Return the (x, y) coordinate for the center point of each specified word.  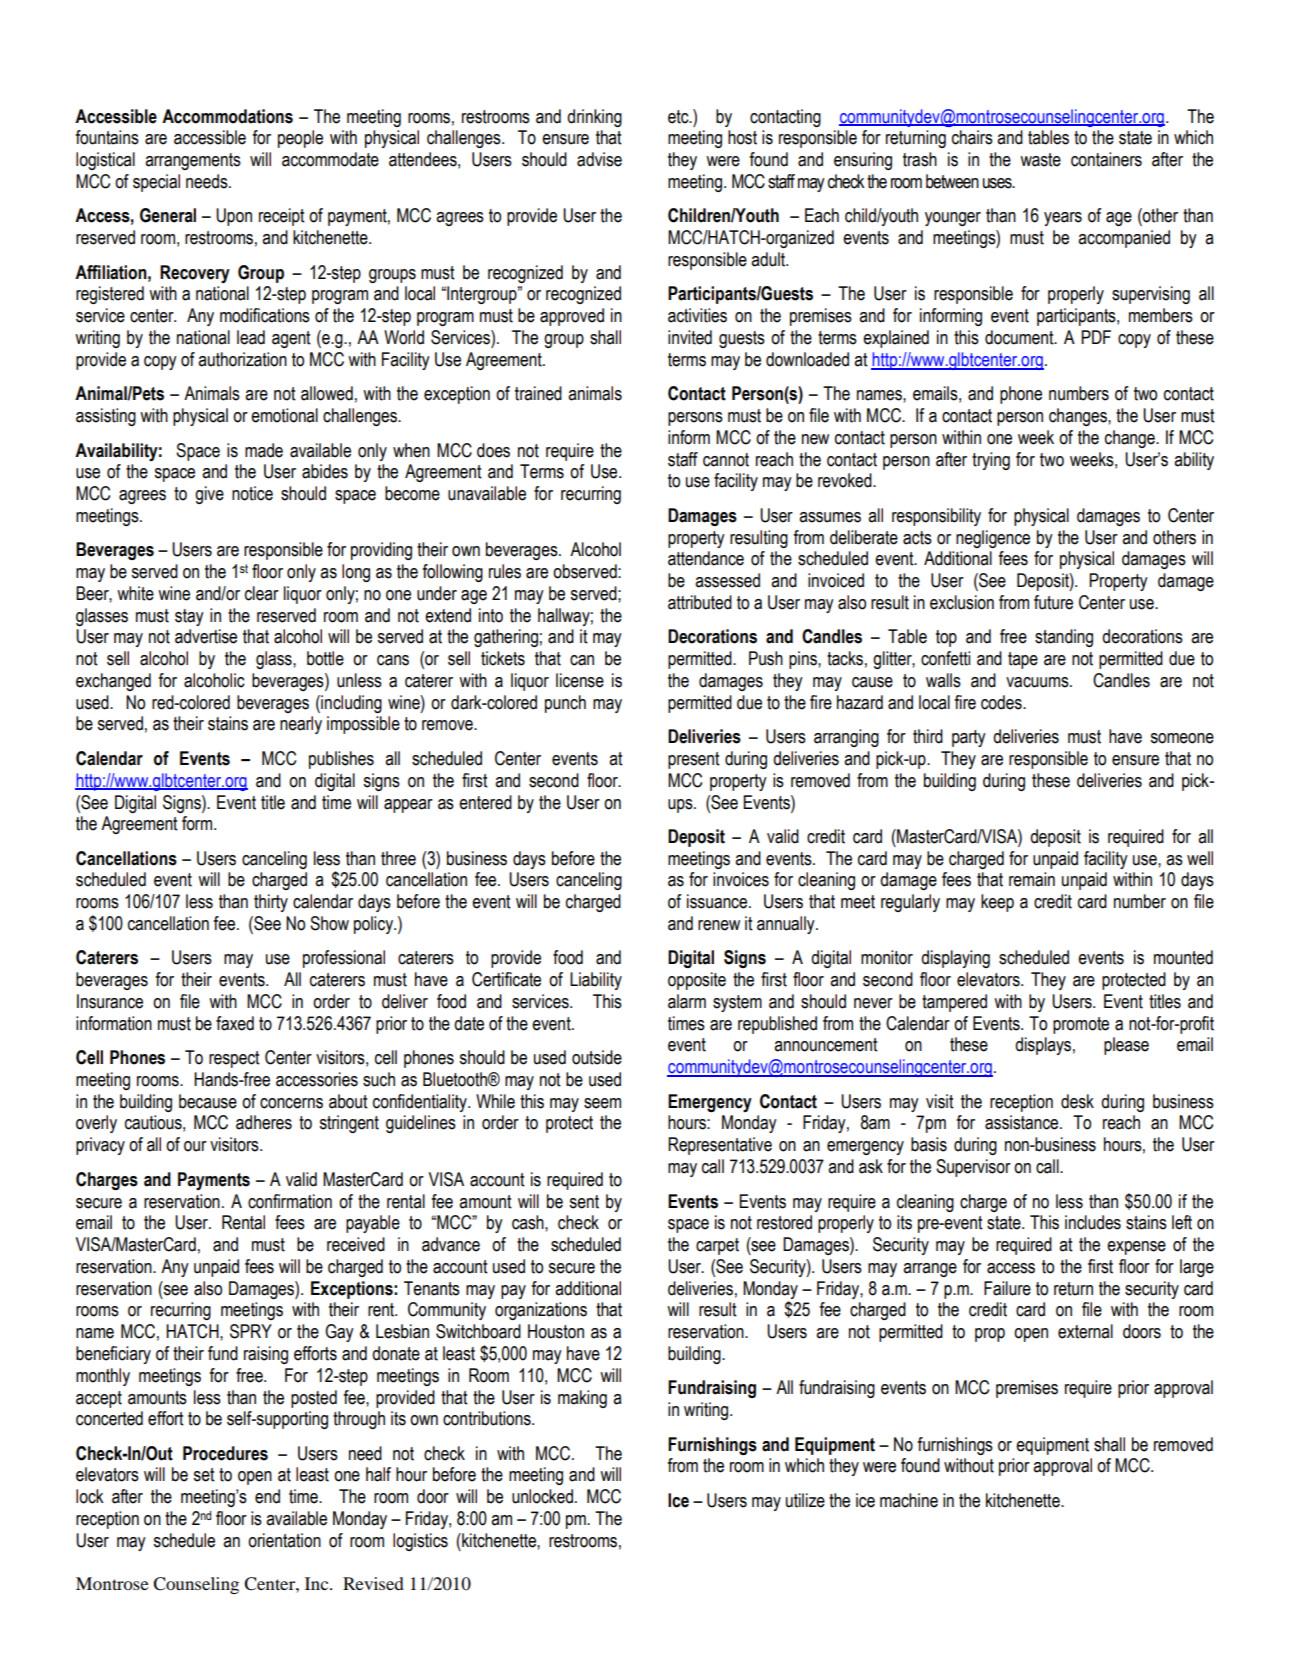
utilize (805, 1500)
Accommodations (227, 116)
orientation (284, 1540)
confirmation (290, 1201)
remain (1032, 879)
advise (599, 159)
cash (529, 1222)
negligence (993, 539)
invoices (741, 879)
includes (1093, 1222)
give (209, 495)
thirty (271, 903)
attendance (706, 558)
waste (1040, 160)
